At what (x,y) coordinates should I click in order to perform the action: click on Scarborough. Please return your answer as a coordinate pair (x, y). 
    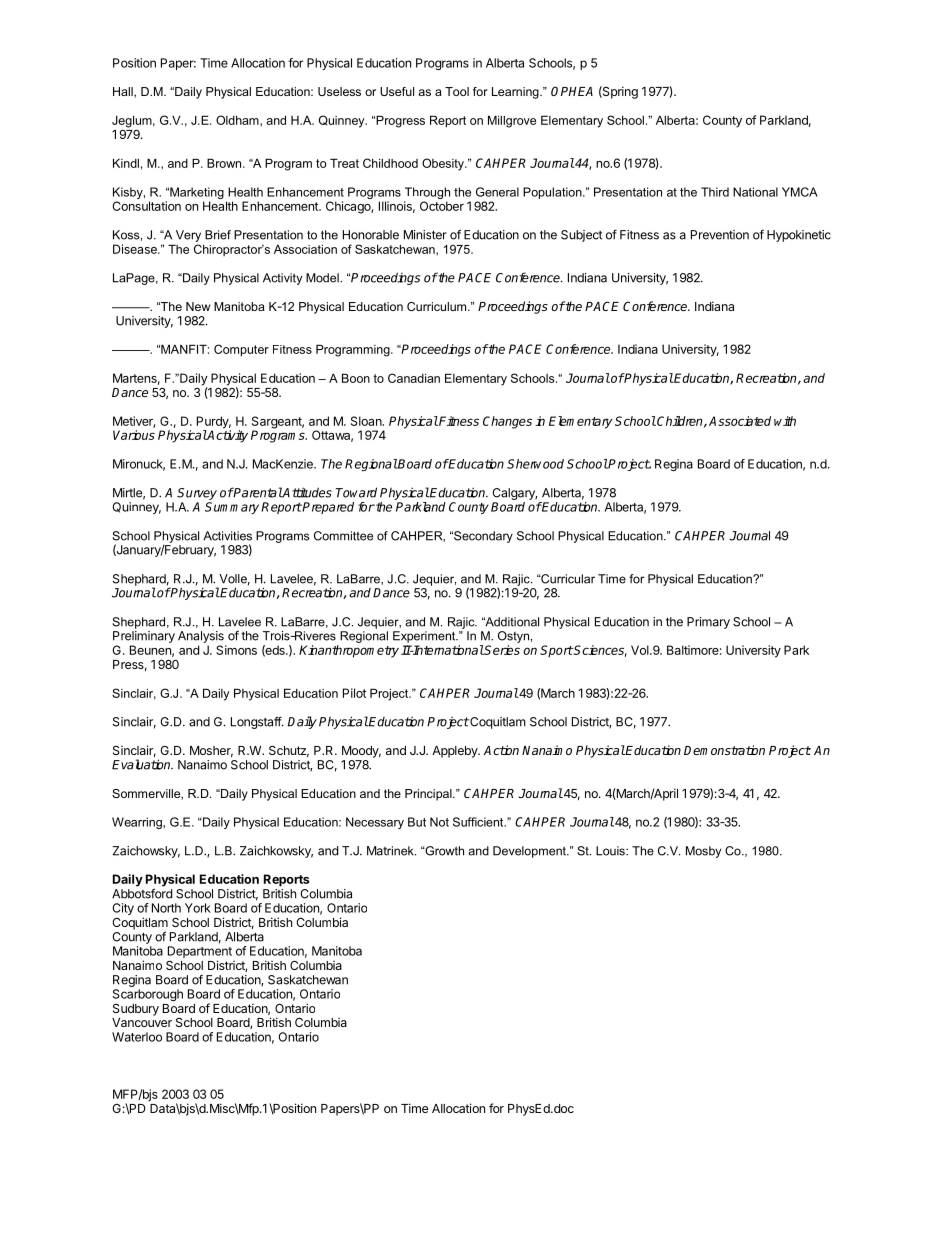
    Looking at the image, I should click on (148, 995).
